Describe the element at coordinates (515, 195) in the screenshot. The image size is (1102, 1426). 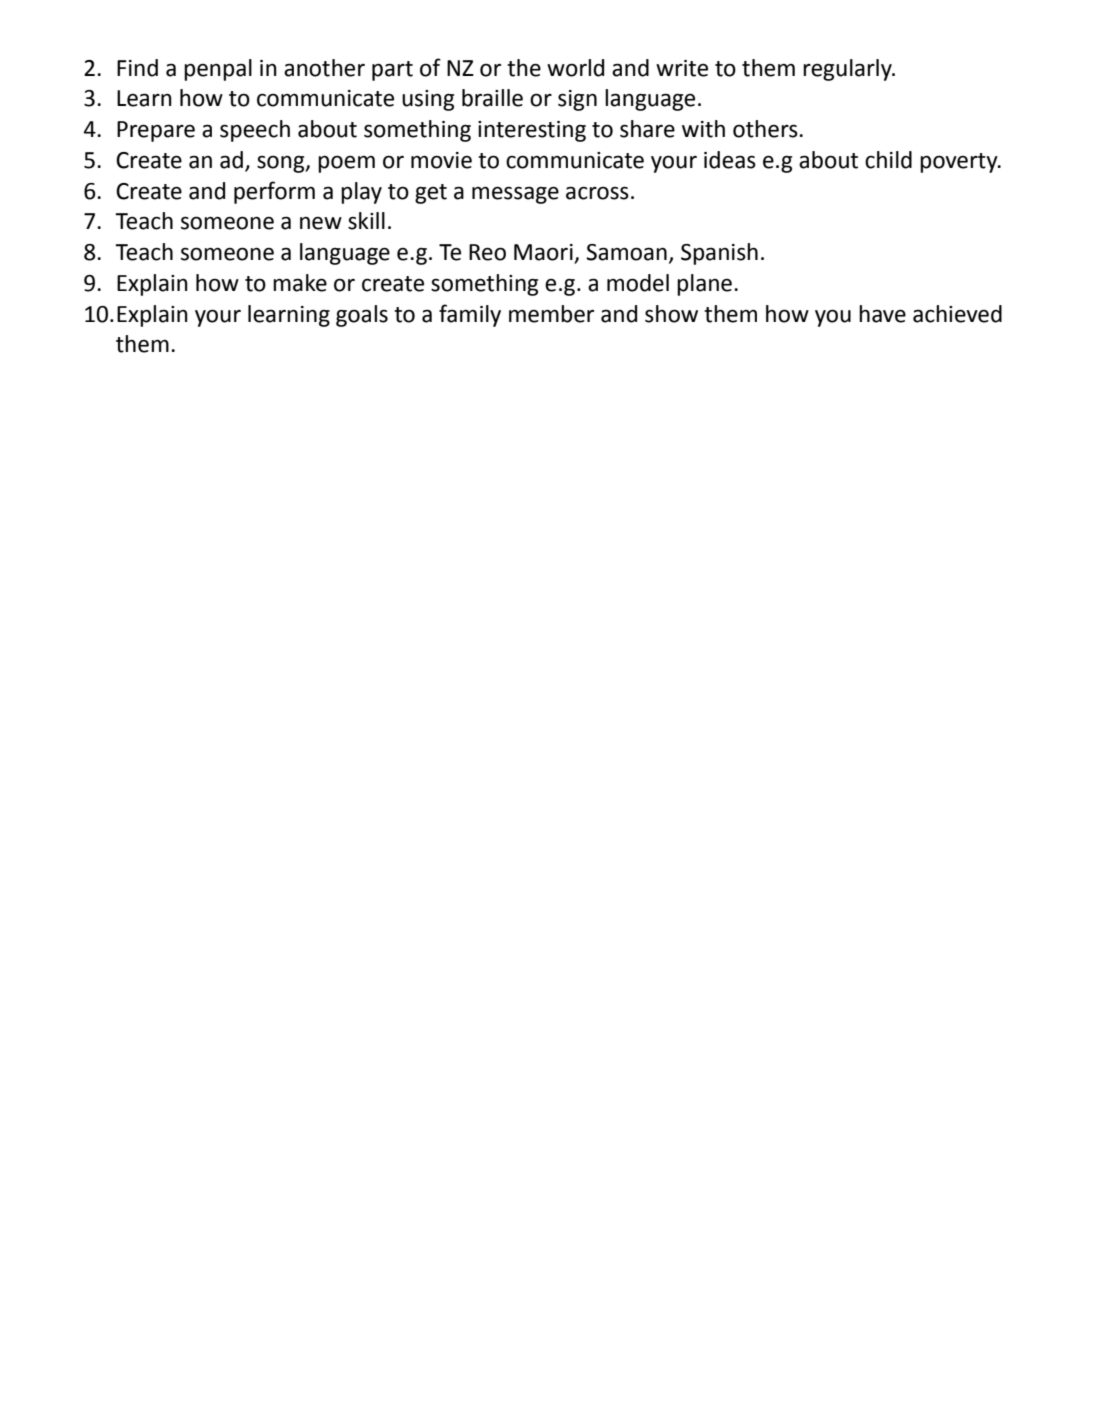
I see `message` at that location.
